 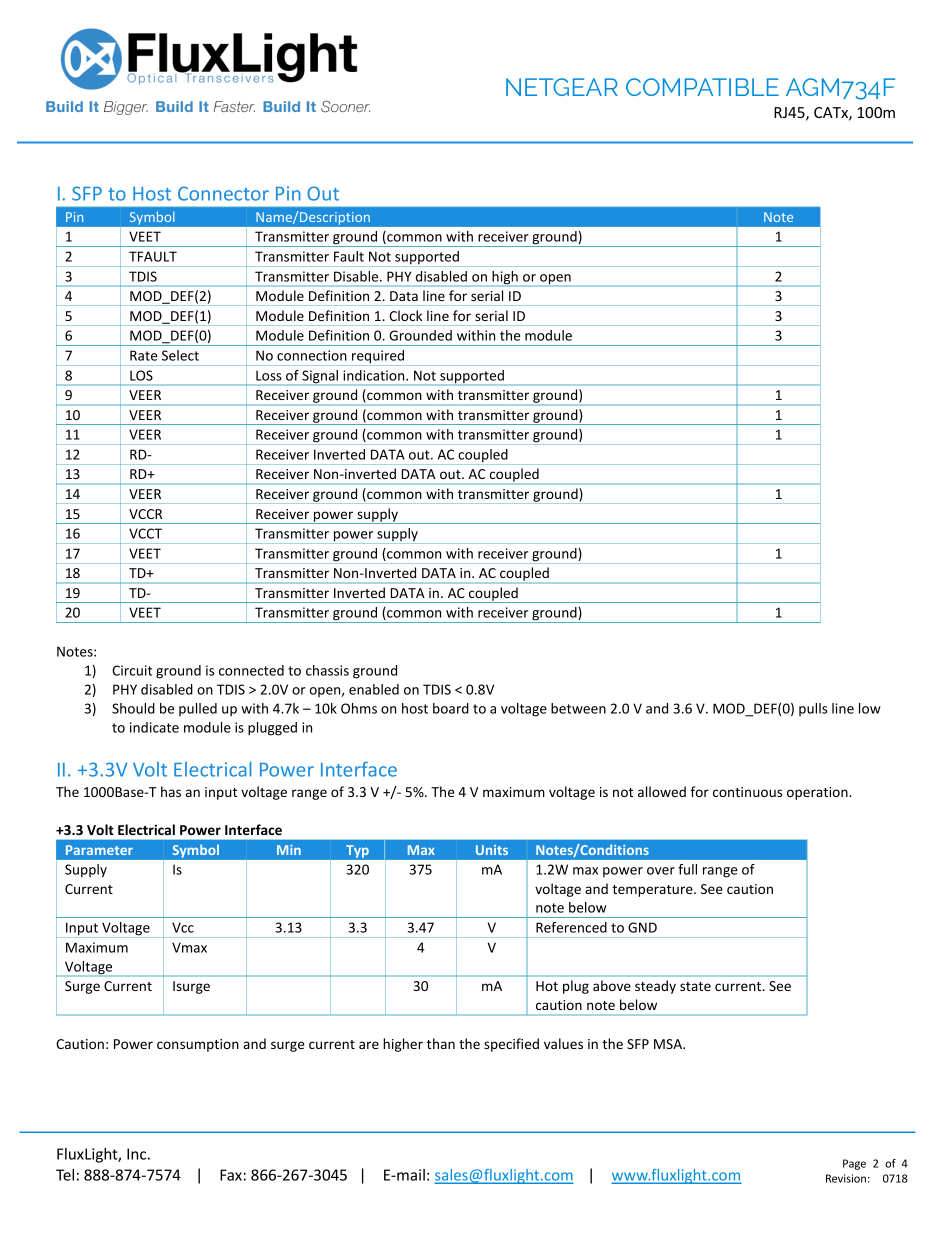 What do you see at coordinates (144, 355) in the screenshot?
I see `Rate` at bounding box center [144, 355].
